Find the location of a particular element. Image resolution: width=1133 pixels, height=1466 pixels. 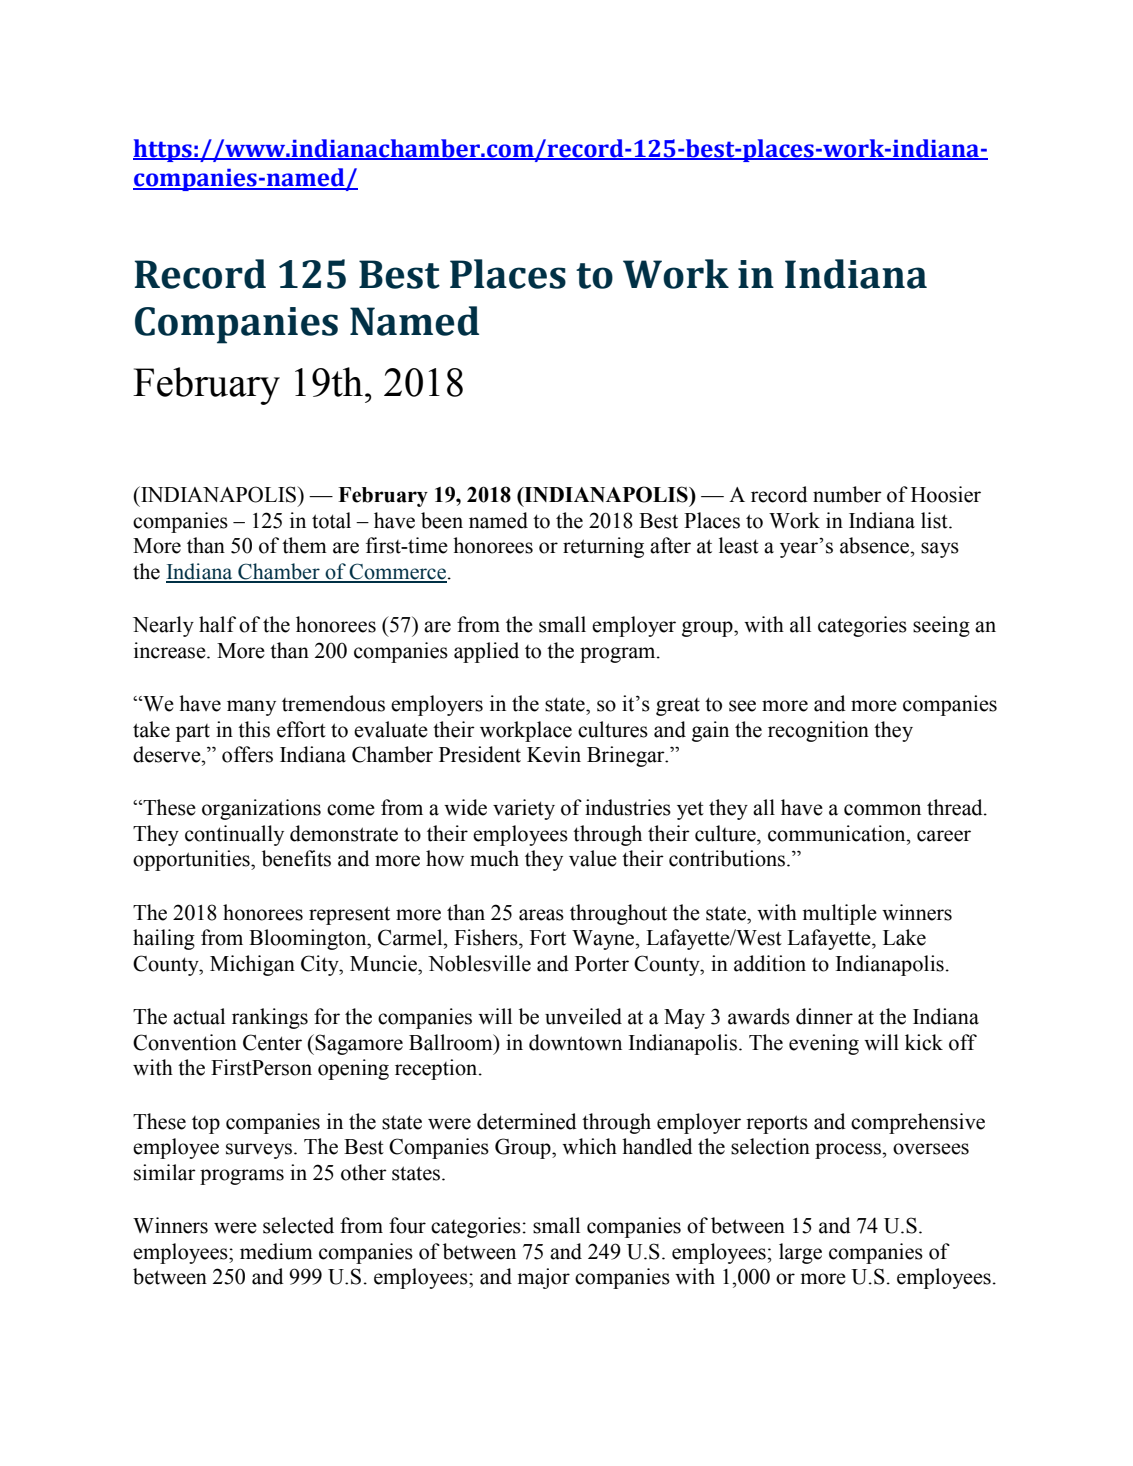

large is located at coordinates (800, 1253).
